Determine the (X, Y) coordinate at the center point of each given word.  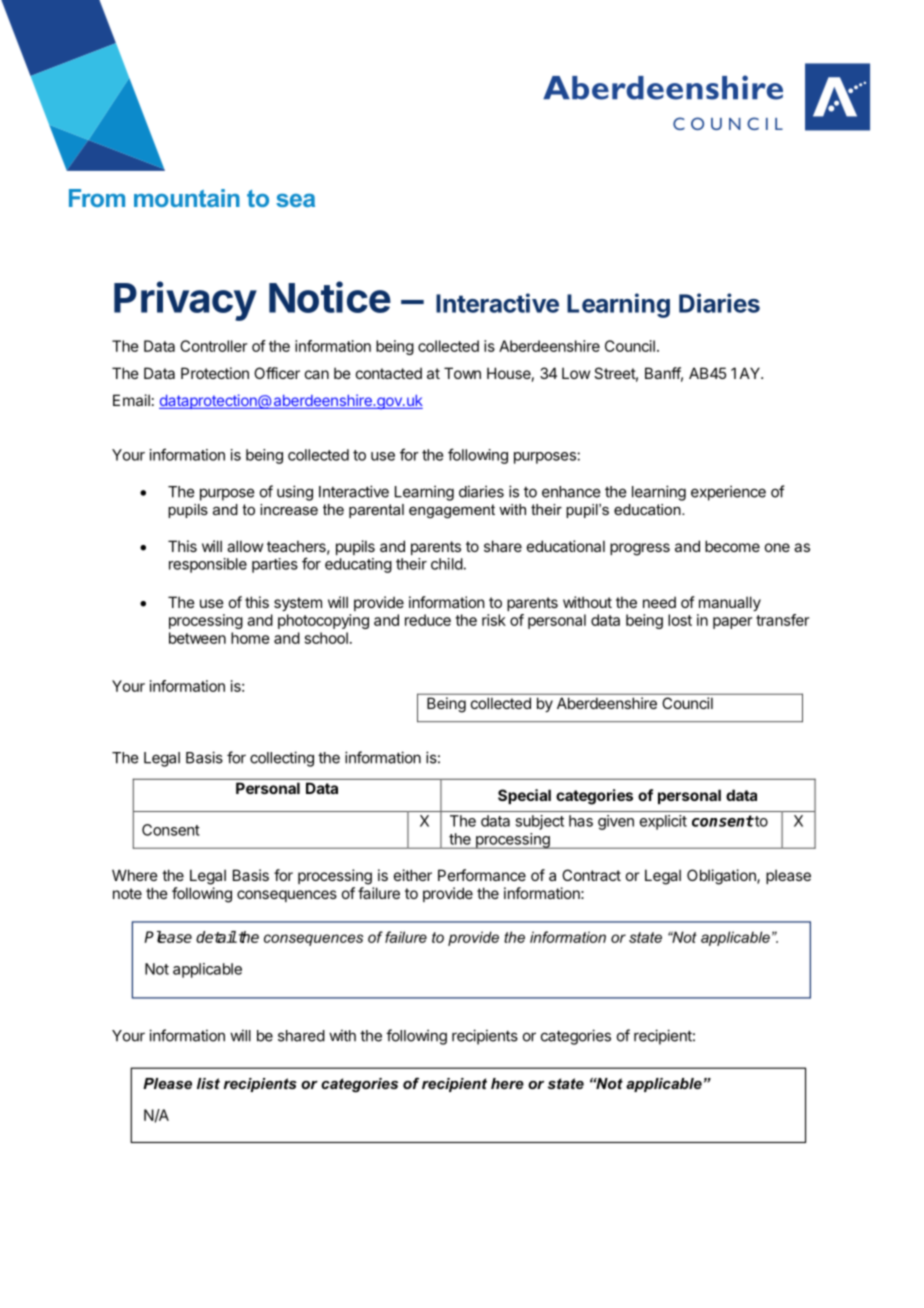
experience (728, 493)
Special (524, 796)
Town (462, 373)
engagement (452, 511)
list (208, 1083)
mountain (187, 198)
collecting (282, 759)
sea (295, 200)
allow (245, 546)
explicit (663, 822)
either (413, 875)
